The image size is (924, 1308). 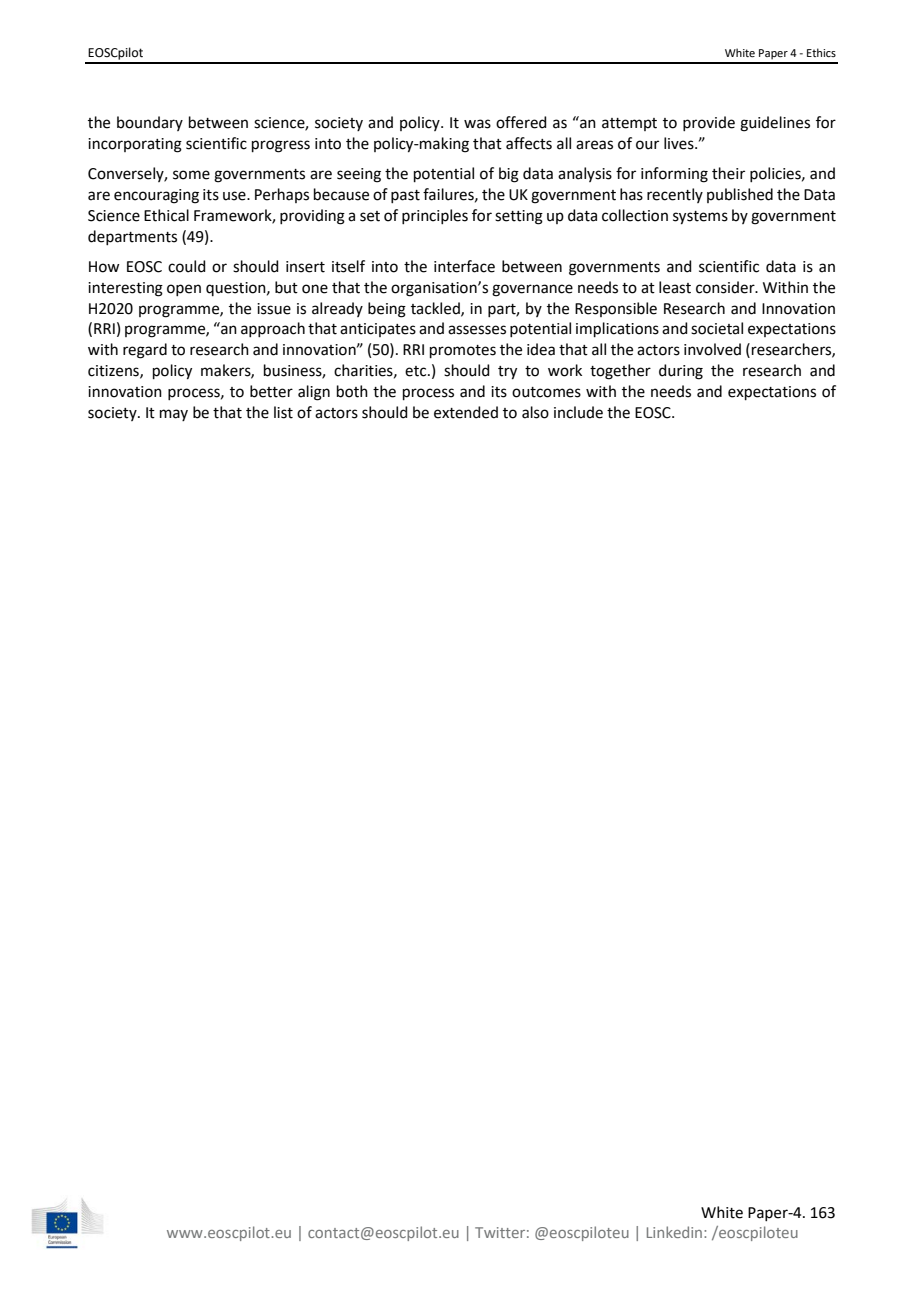 What do you see at coordinates (578, 412) in the page?
I see `include` at bounding box center [578, 412].
